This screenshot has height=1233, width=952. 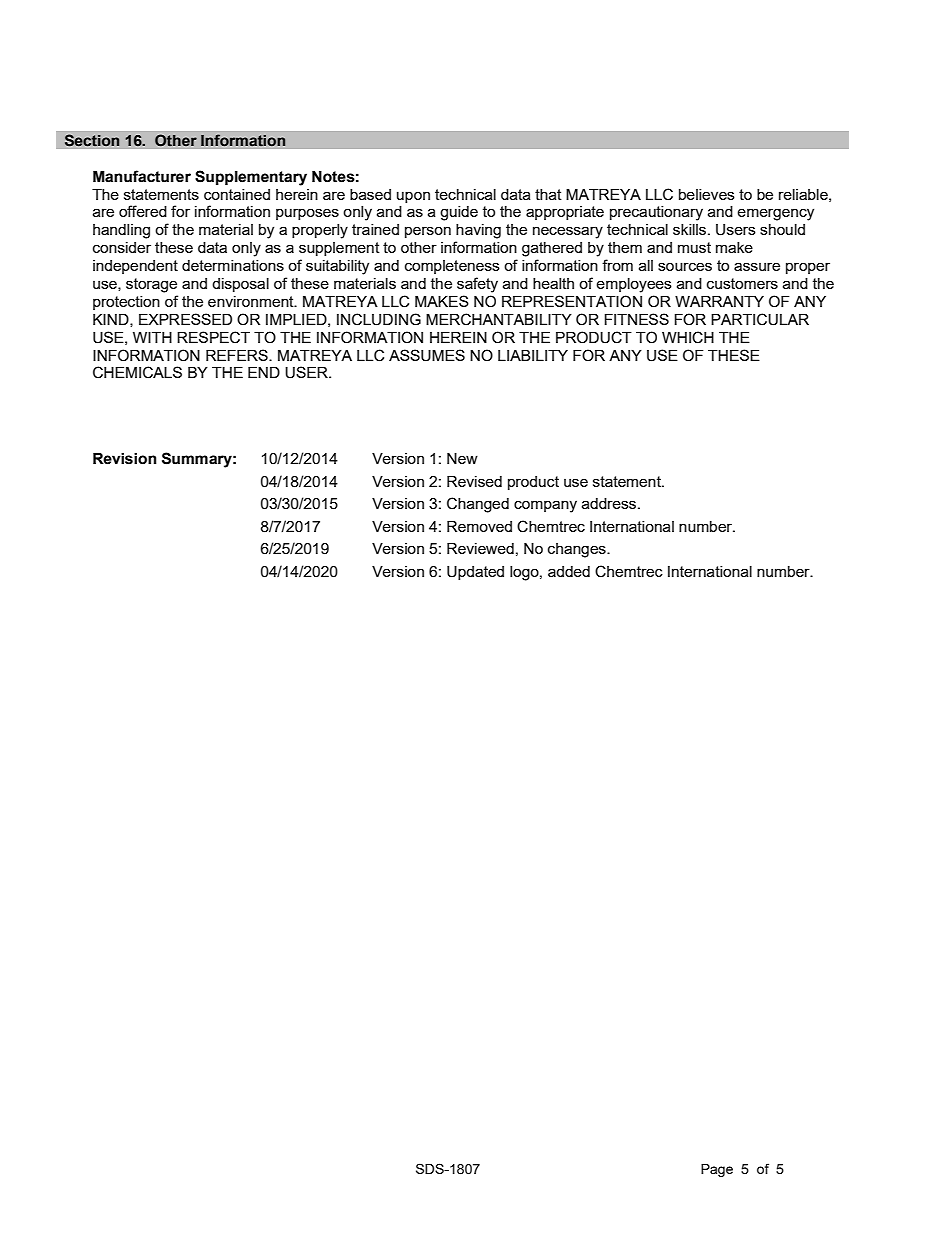 I want to click on upon, so click(x=413, y=197).
